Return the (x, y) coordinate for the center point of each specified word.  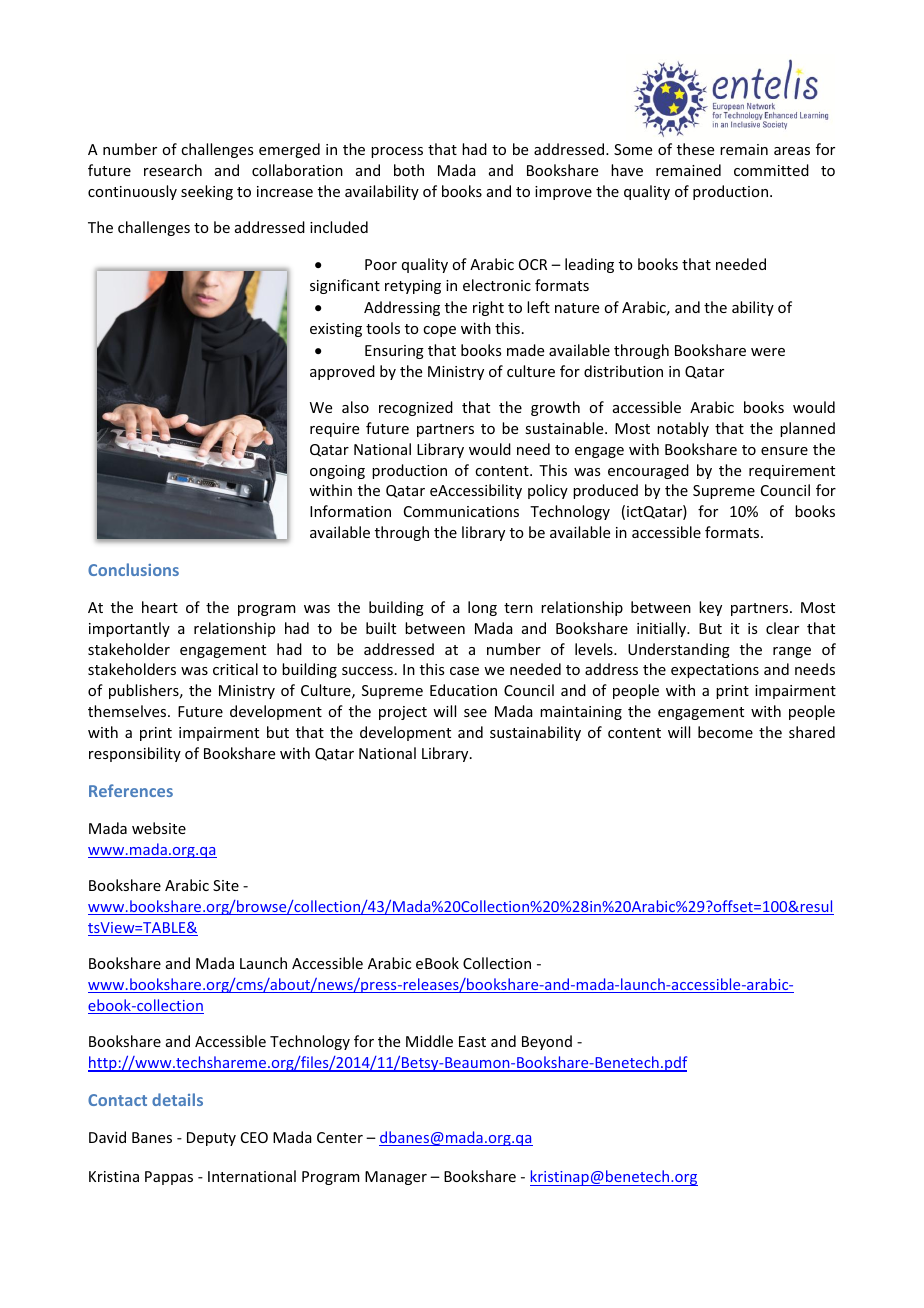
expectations (715, 671)
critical (235, 669)
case (464, 671)
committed (771, 170)
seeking (207, 192)
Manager (396, 1178)
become (725, 732)
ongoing (337, 472)
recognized (416, 408)
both (409, 170)
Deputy (211, 1139)
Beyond (547, 1042)
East (472, 1041)
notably (683, 429)
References (131, 790)
